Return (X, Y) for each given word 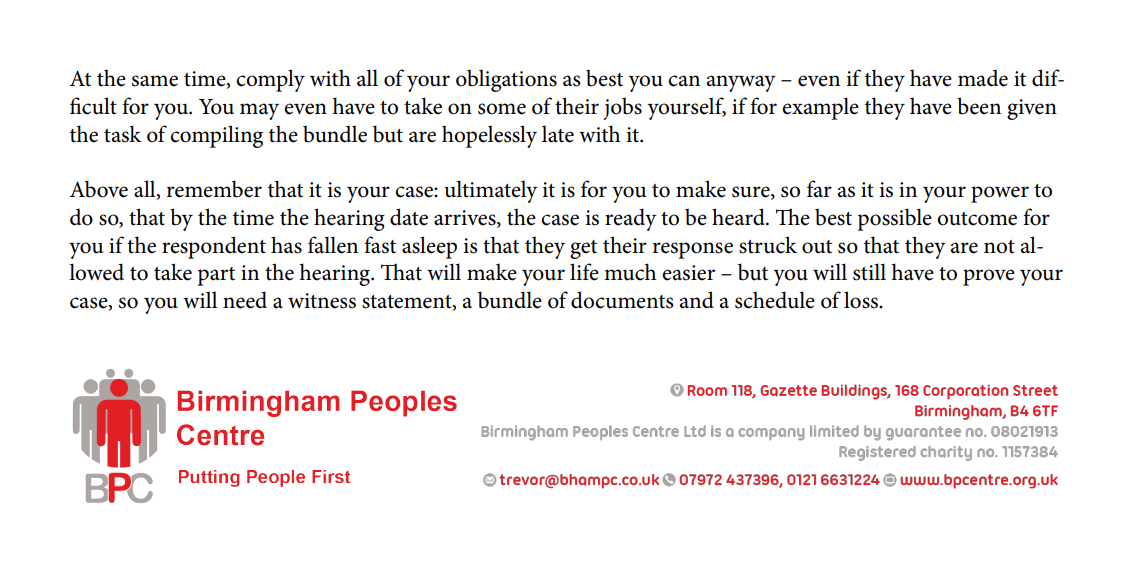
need (245, 300)
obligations (506, 80)
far (819, 189)
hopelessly (489, 136)
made (983, 78)
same (155, 81)
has (286, 245)
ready (631, 219)
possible (895, 219)
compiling (216, 136)
